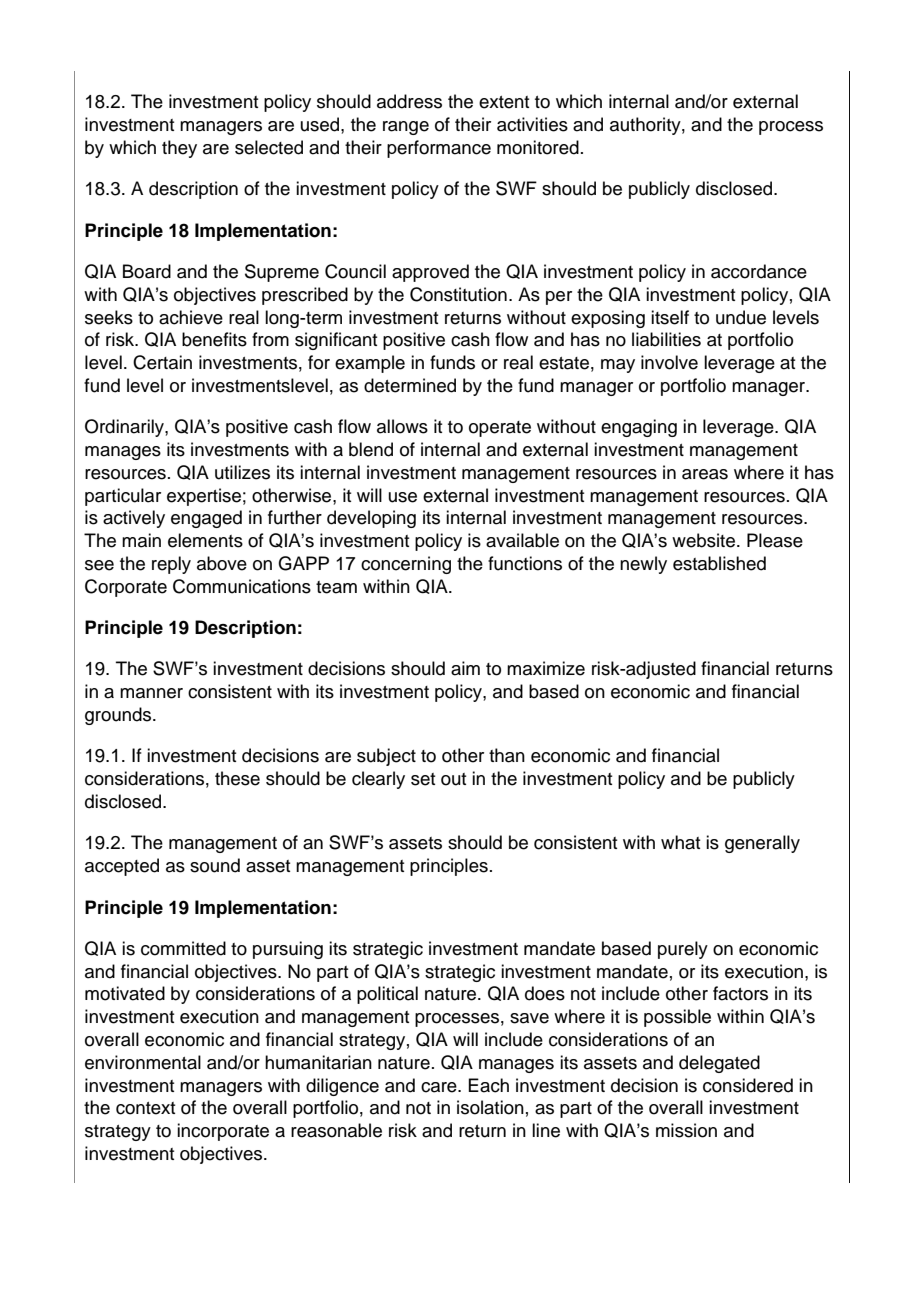 The height and width of the image is (1308, 924). What do you see at coordinates (465, 668) in the image?
I see `aim` at bounding box center [465, 668].
